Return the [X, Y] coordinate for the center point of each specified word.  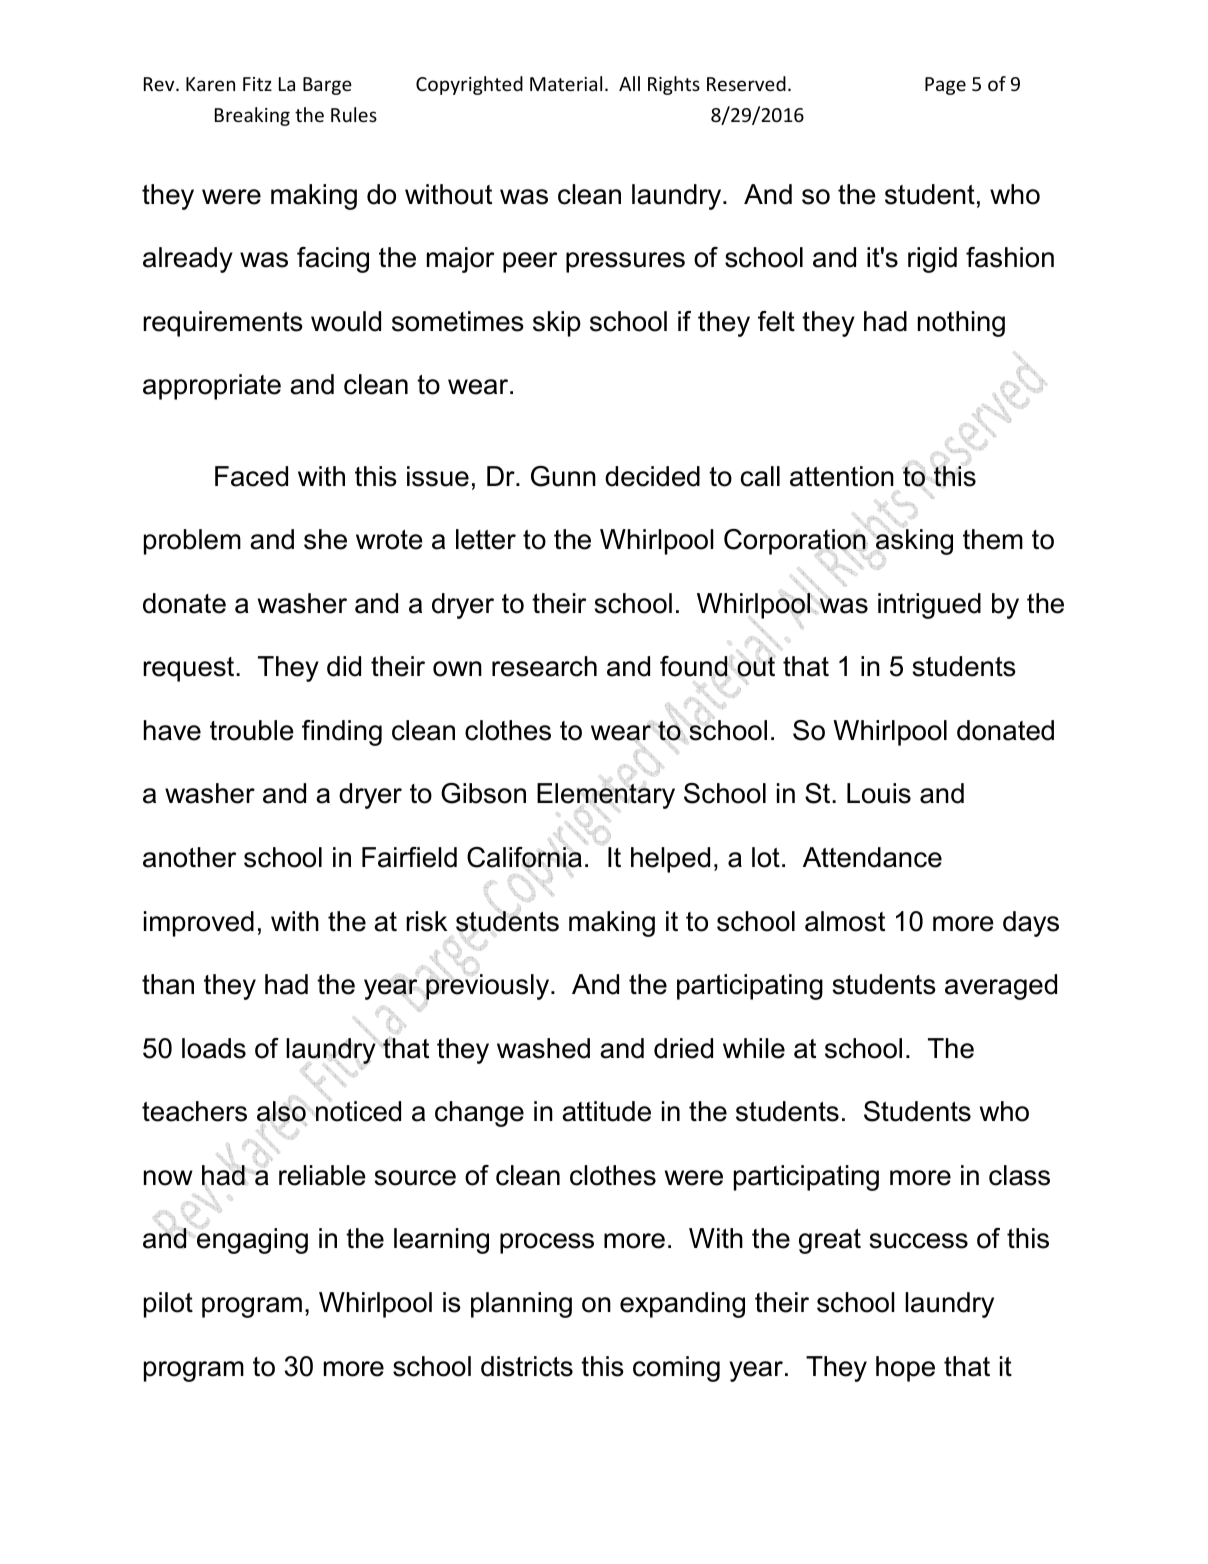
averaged [1001, 987]
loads [214, 1048]
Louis [879, 793]
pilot [168, 1305]
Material [566, 83]
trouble [252, 730]
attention [842, 476]
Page [945, 86]
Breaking [252, 116]
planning [521, 1305]
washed [543, 1048]
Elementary [606, 796]
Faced [251, 476]
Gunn [563, 476]
